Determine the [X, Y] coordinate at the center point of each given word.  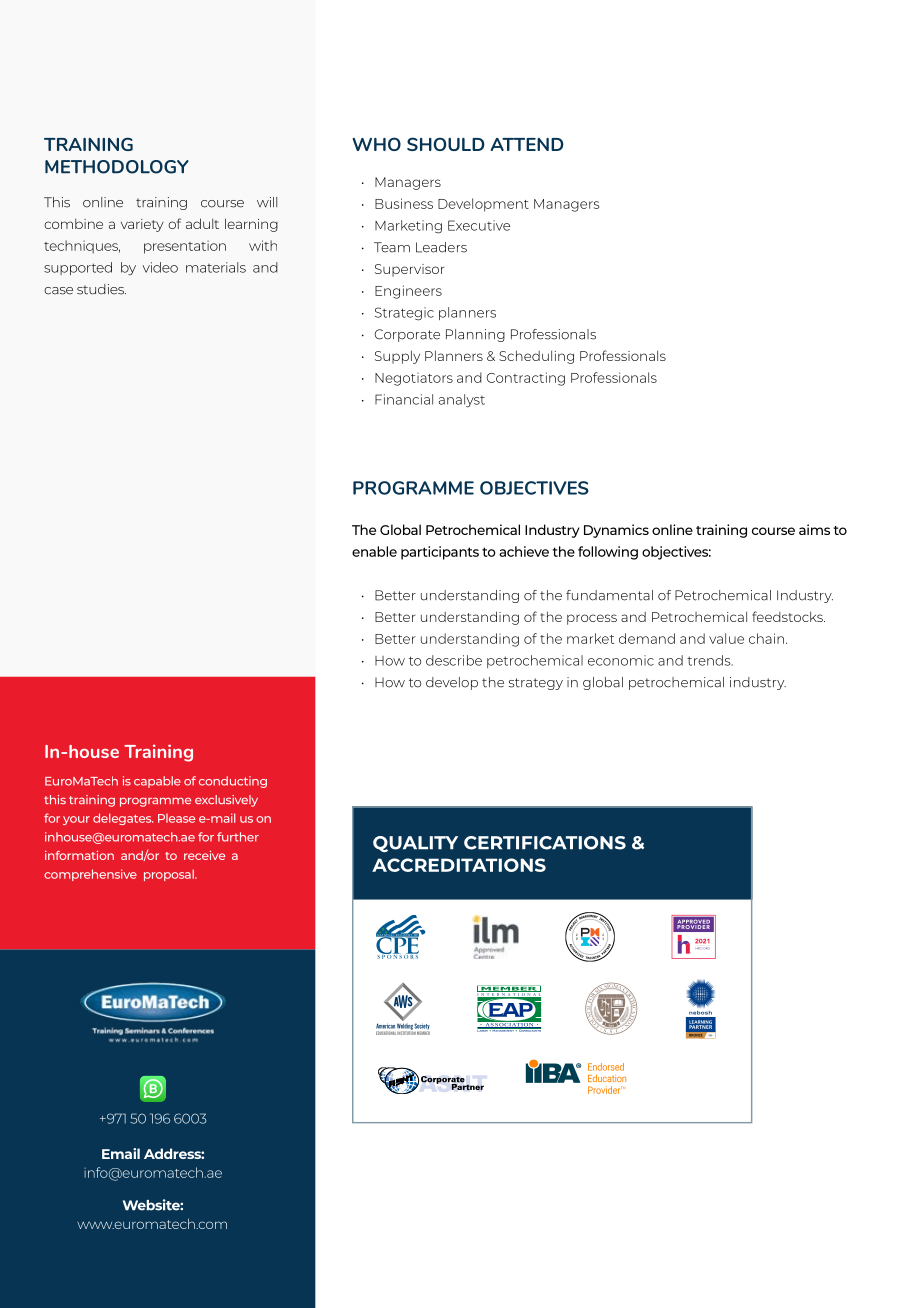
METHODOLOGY [117, 167]
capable [157, 782]
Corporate [407, 335]
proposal [170, 875]
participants [440, 553]
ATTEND [527, 144]
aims [814, 529]
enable [374, 551]
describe [454, 660]
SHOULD [446, 144]
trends [710, 660]
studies [101, 289]
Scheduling [536, 357]
